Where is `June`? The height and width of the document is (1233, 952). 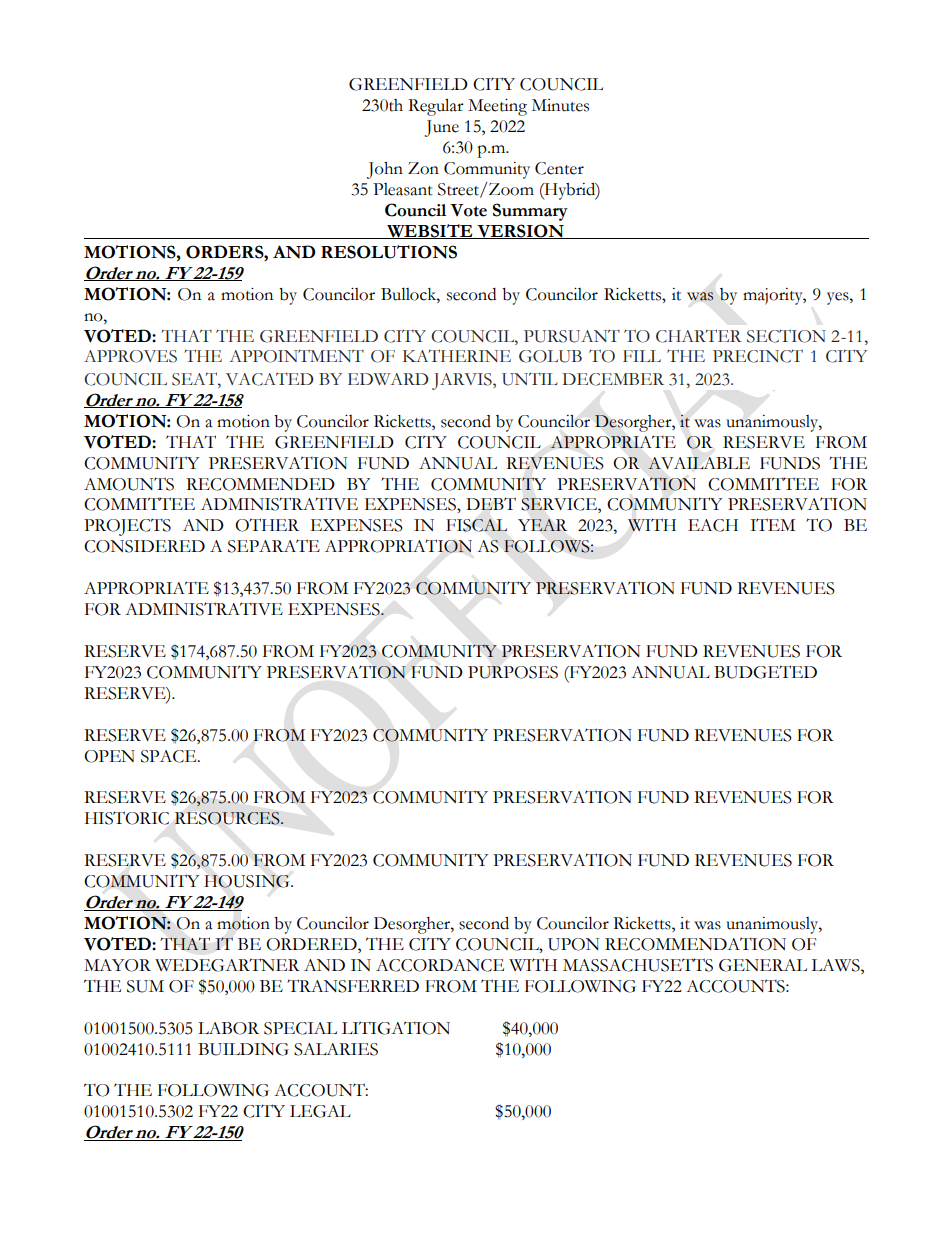 June is located at coordinates (442, 128).
